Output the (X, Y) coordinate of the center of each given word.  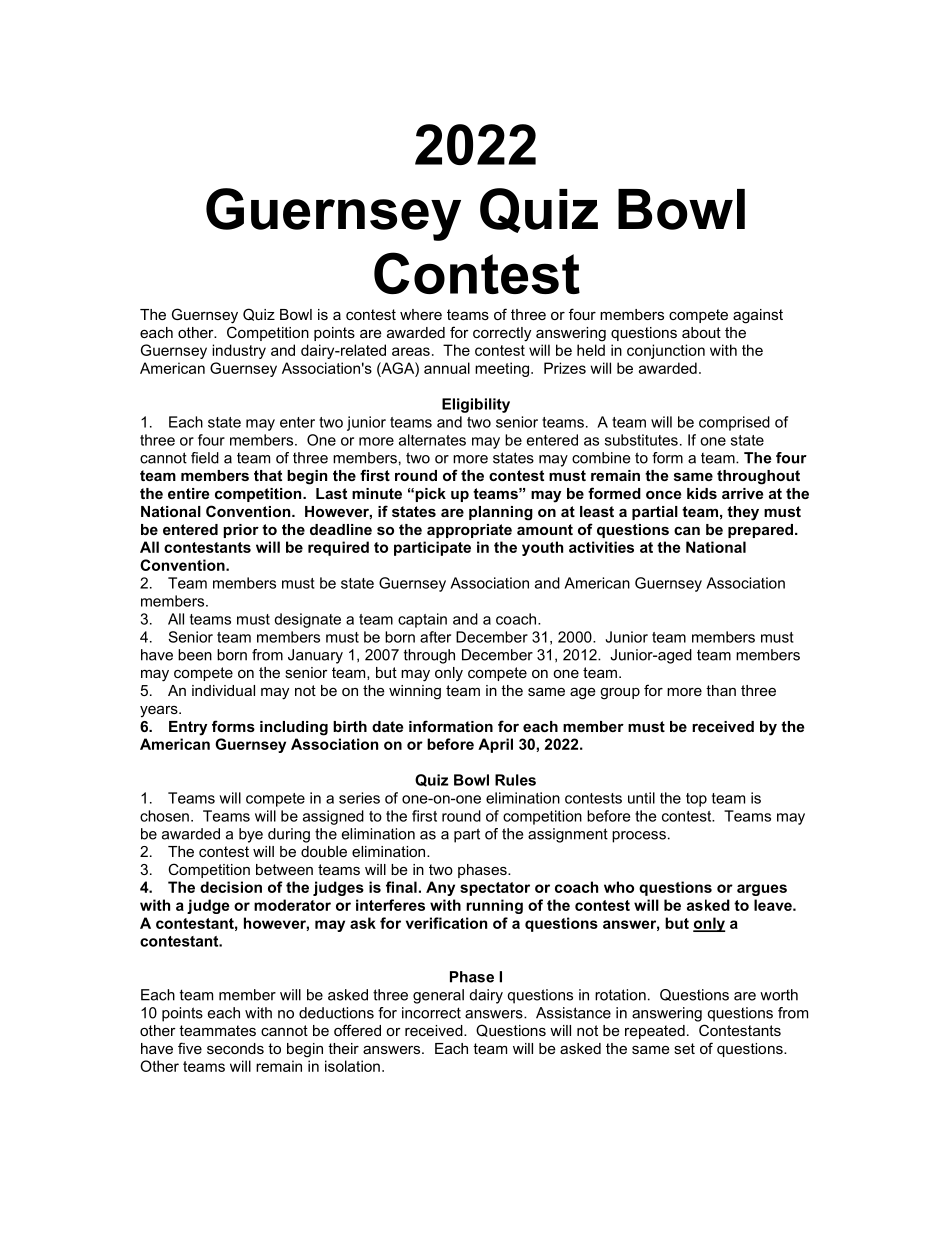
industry (239, 351)
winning (415, 692)
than (721, 690)
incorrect (431, 1013)
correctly (502, 334)
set (684, 1048)
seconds (235, 1048)
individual (223, 690)
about (701, 332)
